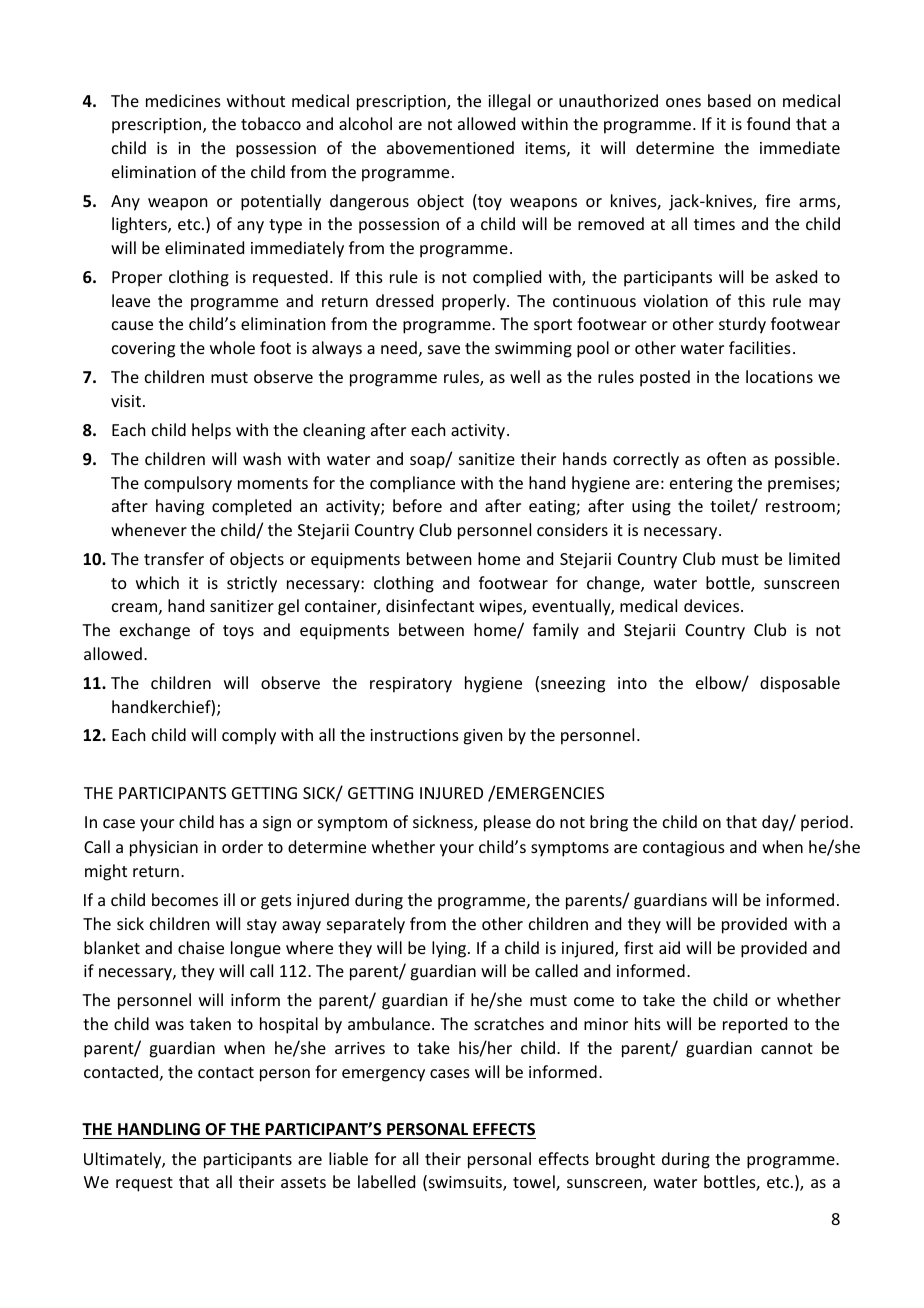 This screenshot has width=924, height=1308. Describe the element at coordinates (211, 431) in the screenshot. I see `helps` at that location.
